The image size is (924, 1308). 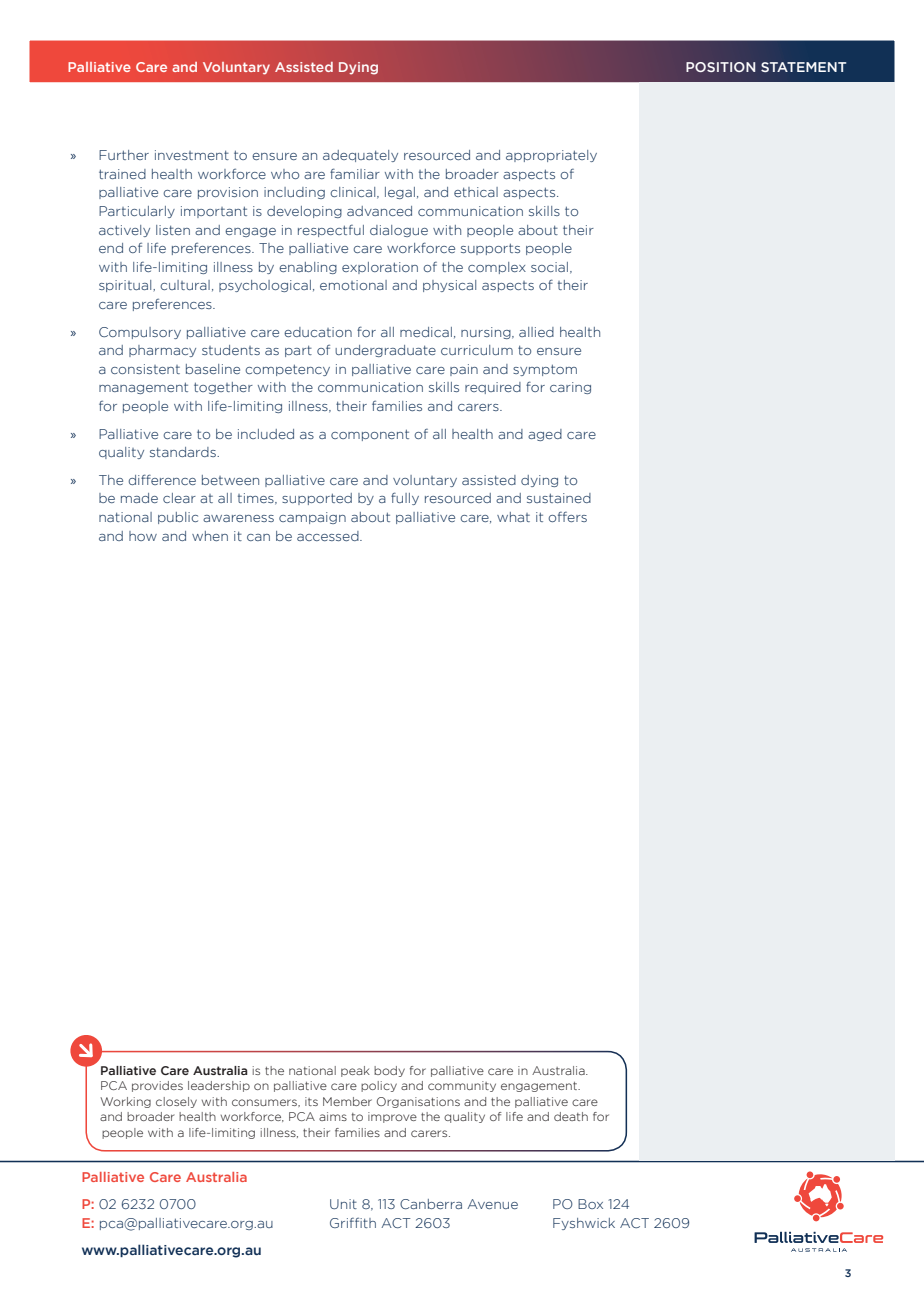 What do you see at coordinates (513, 517) in the screenshot?
I see `what` at bounding box center [513, 517].
